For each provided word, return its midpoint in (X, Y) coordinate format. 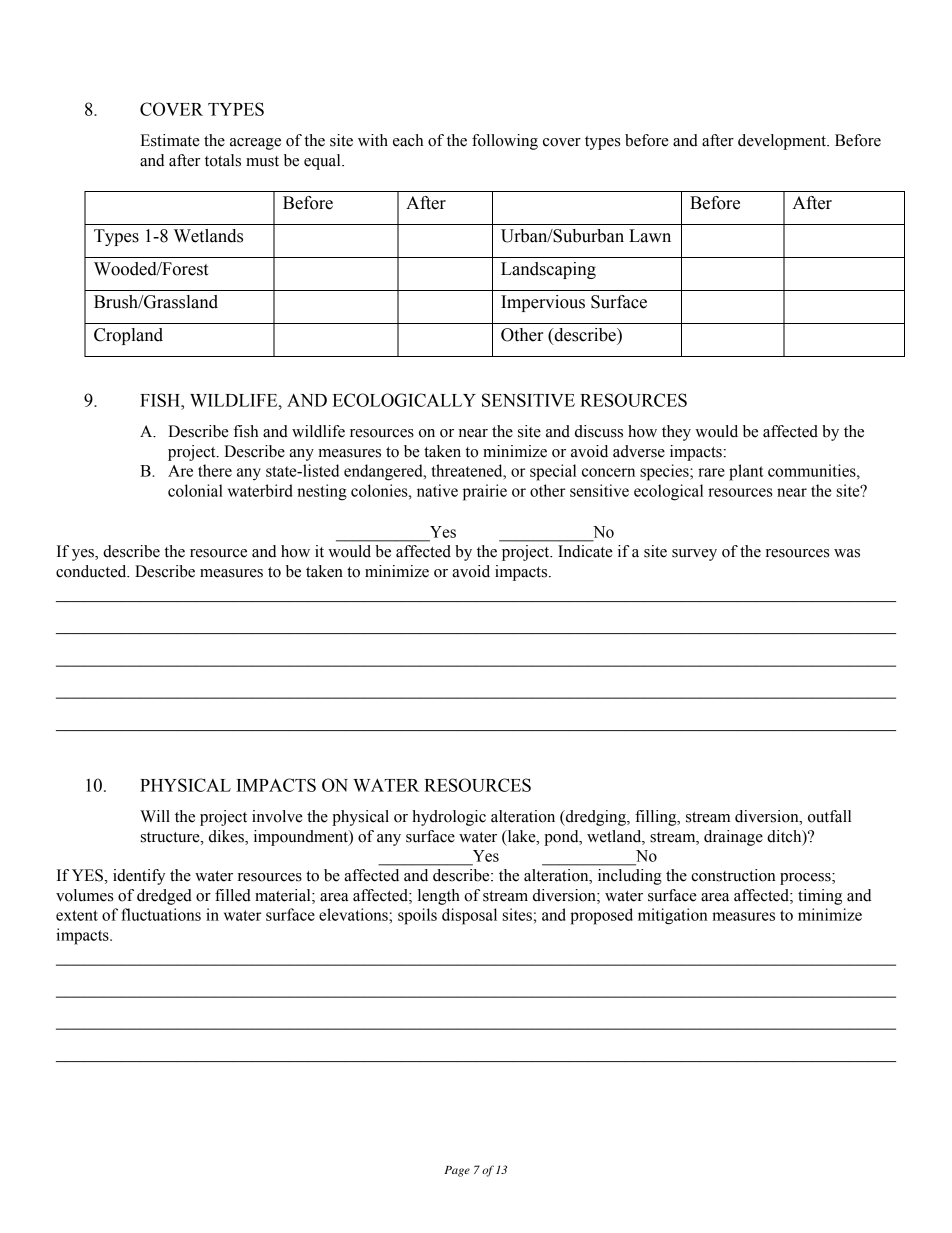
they (676, 433)
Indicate (585, 551)
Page (457, 1171)
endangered (384, 472)
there (215, 470)
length (439, 897)
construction (733, 875)
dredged (164, 897)
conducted (92, 571)
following (505, 142)
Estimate (170, 140)
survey (694, 555)
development (783, 142)
